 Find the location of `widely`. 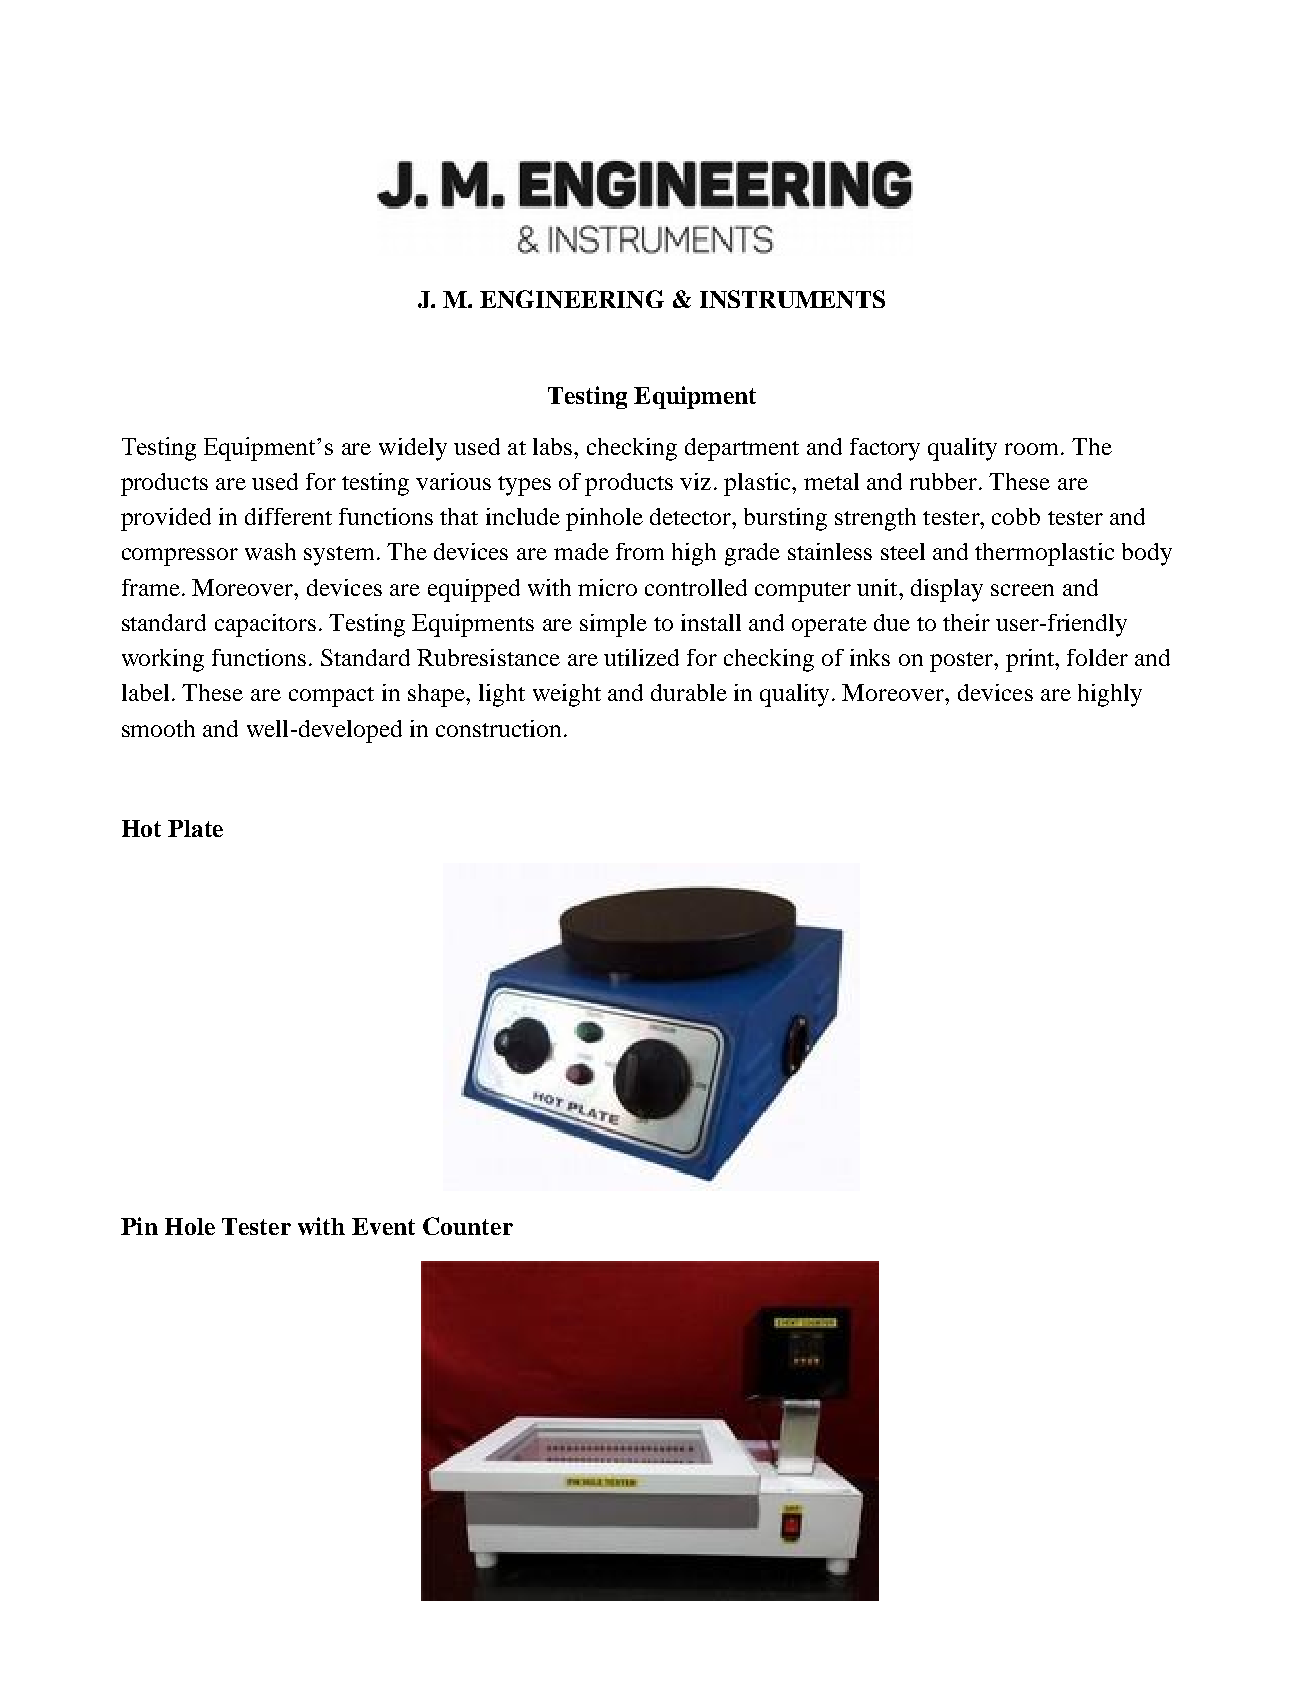

widely is located at coordinates (413, 449).
